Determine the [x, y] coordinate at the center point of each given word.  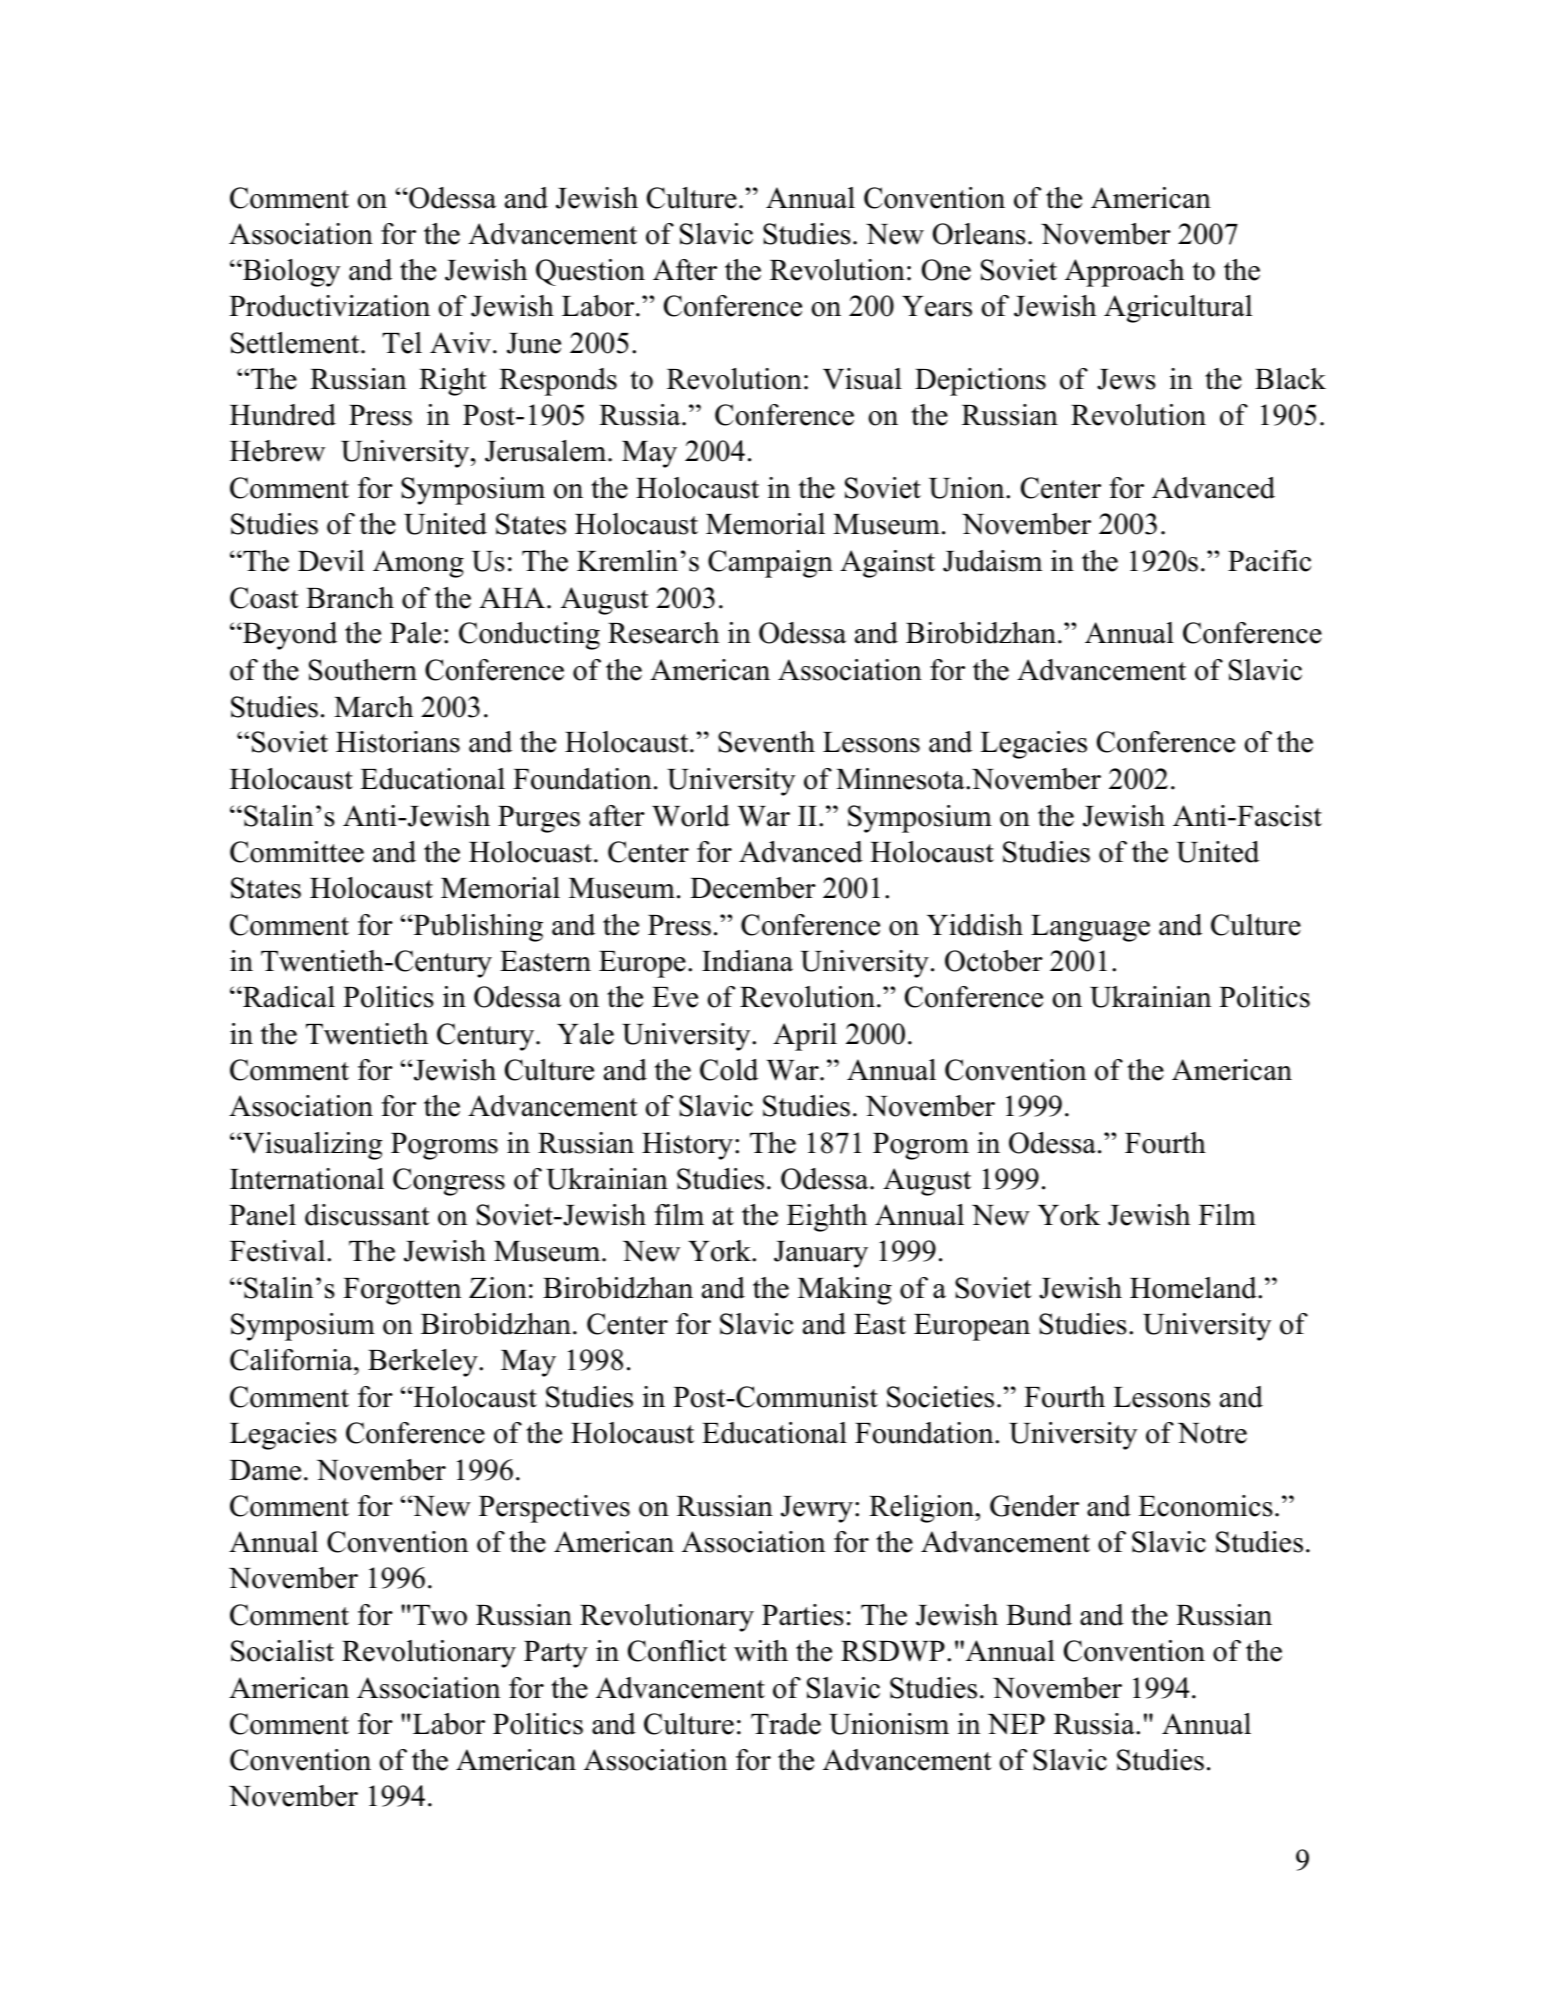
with [761, 1650]
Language [1090, 928]
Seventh [766, 742]
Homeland [1194, 1288]
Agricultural [1178, 309]
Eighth [827, 1218]
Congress [449, 1182]
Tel [402, 343]
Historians [398, 742]
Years [937, 306]
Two [440, 1615]
